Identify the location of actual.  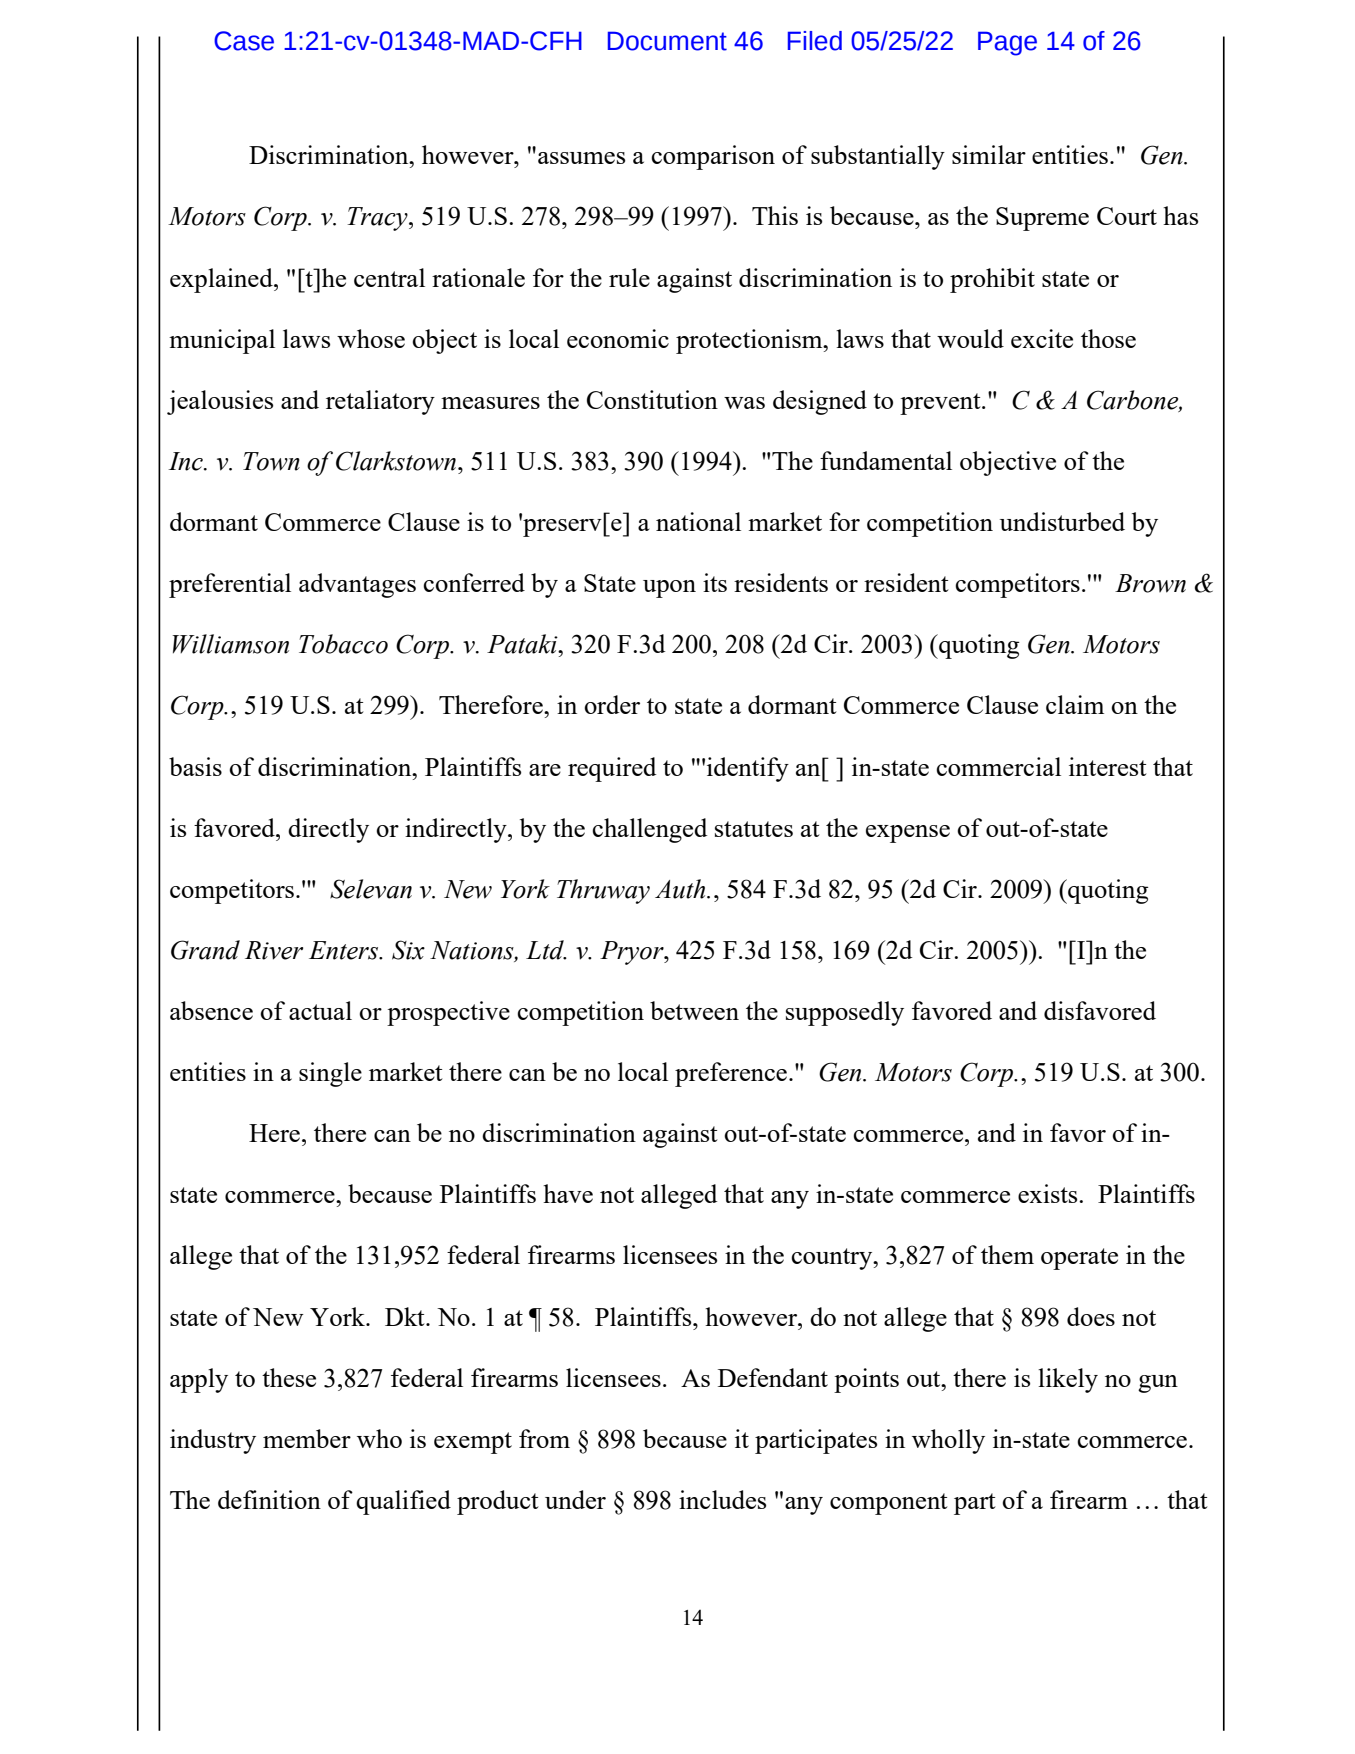
(320, 1010).
